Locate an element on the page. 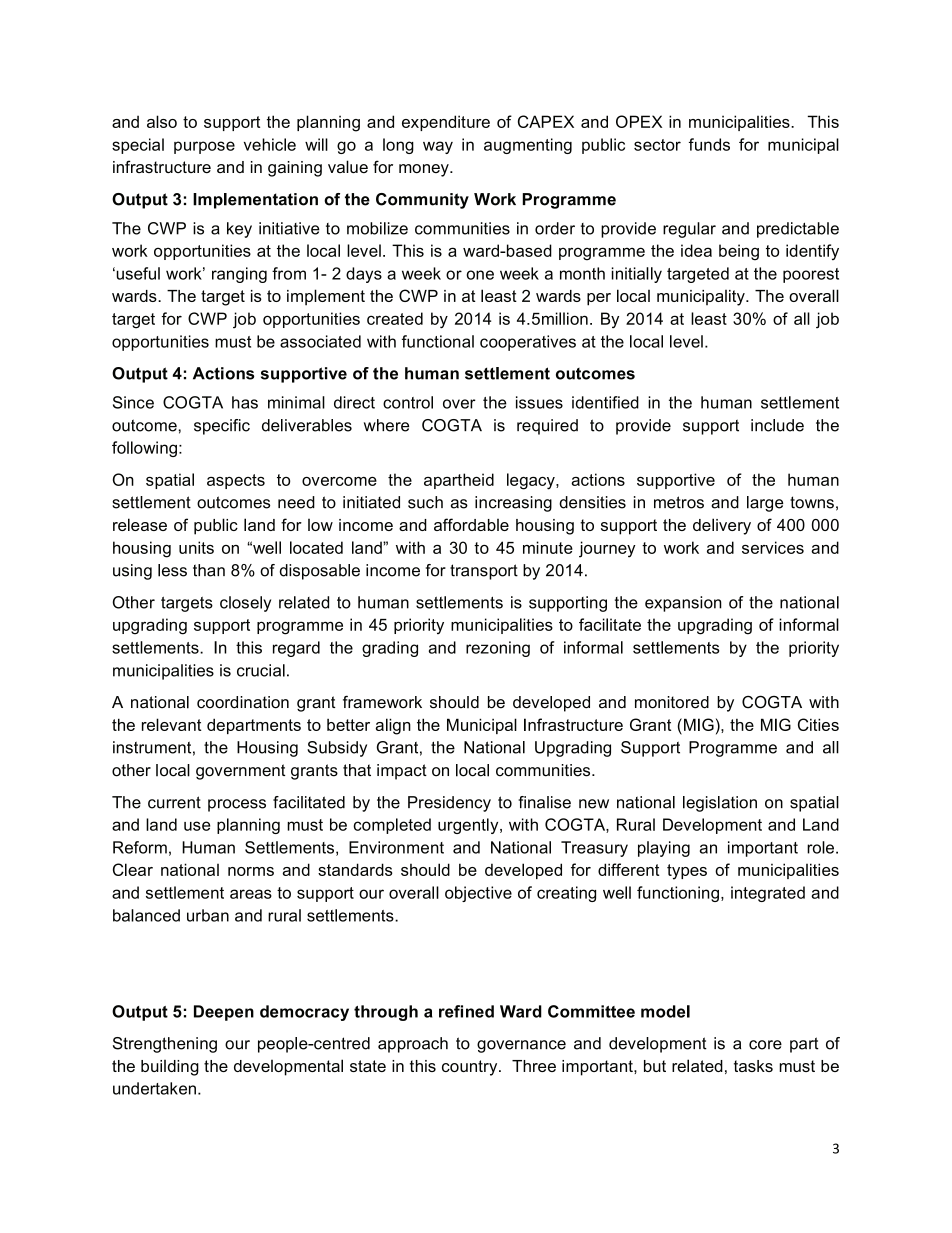 The image size is (952, 1233). expansion is located at coordinates (683, 604).
